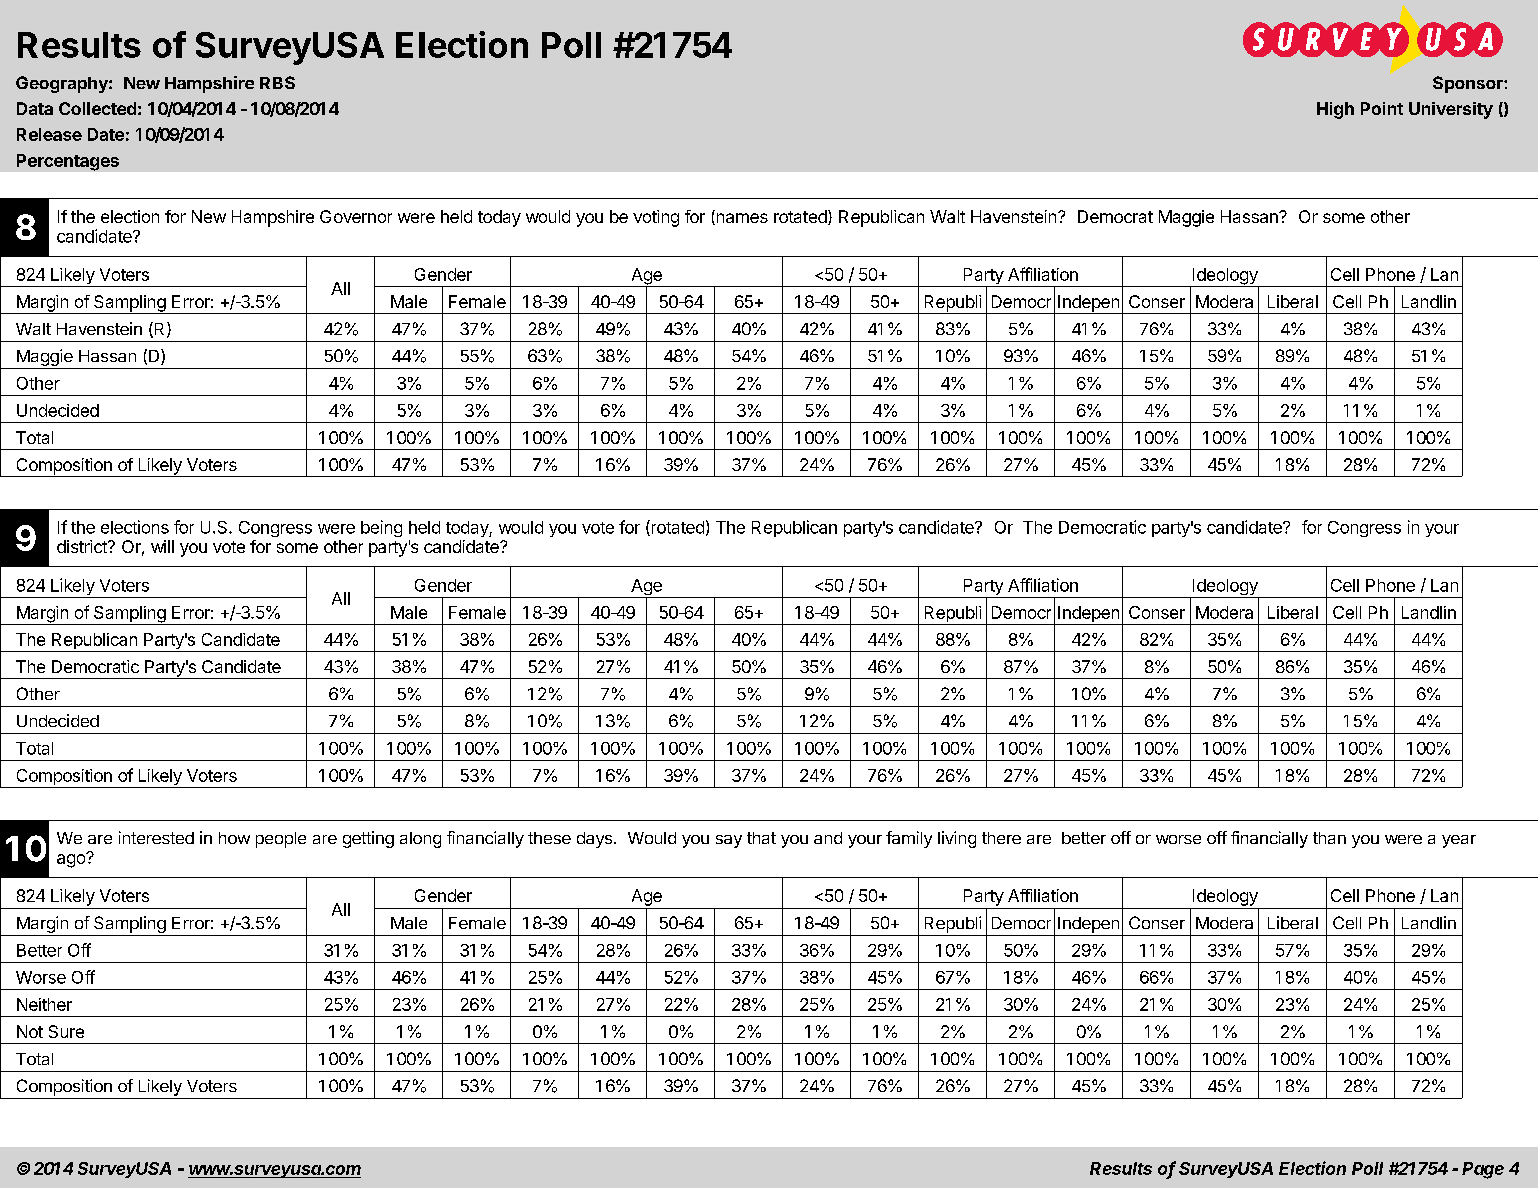 The height and width of the screenshot is (1188, 1538). Describe the element at coordinates (381, 528) in the screenshot. I see `being` at that location.
